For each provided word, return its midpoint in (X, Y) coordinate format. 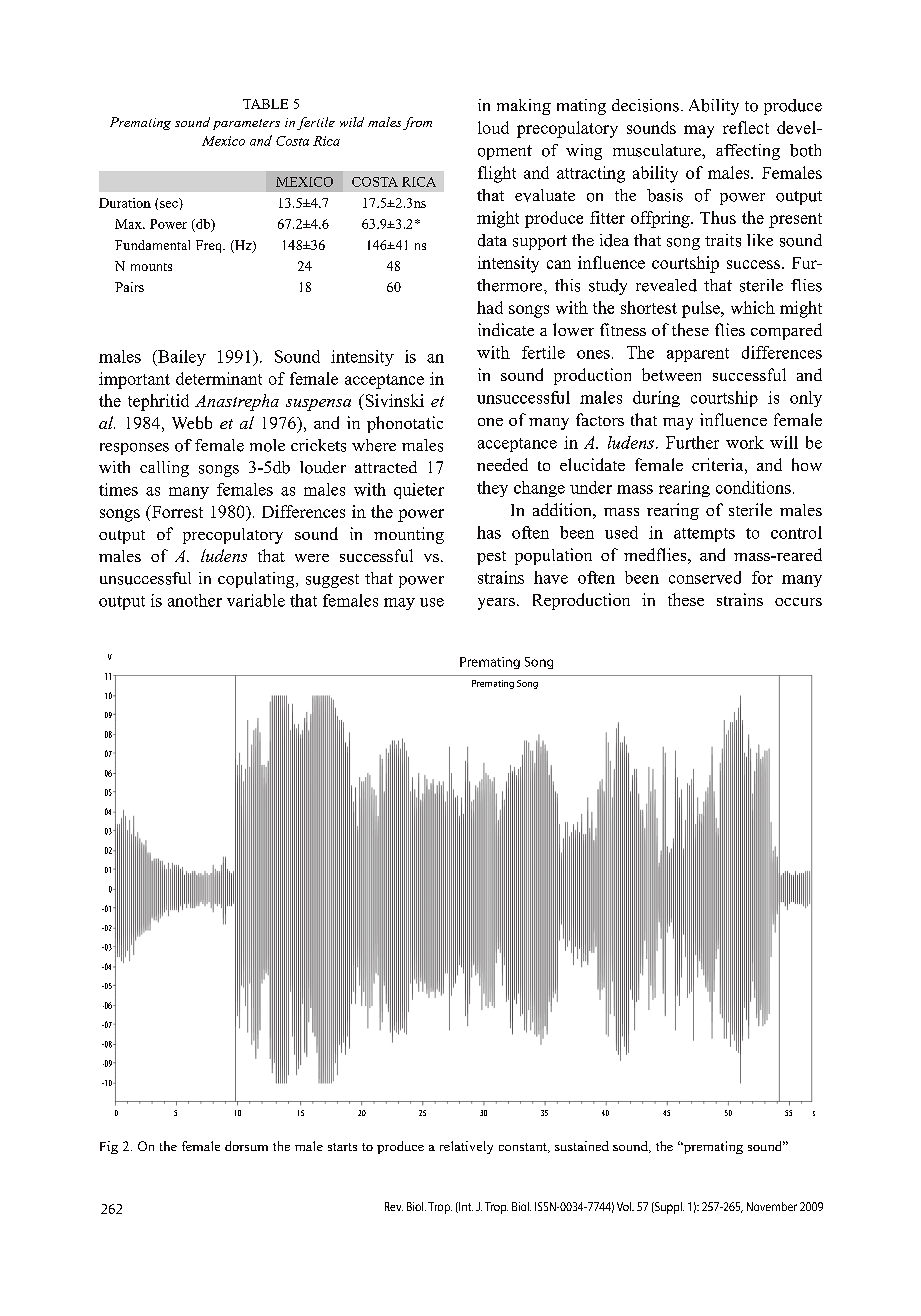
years (496, 604)
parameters (246, 124)
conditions (753, 487)
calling (164, 469)
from (417, 123)
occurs (798, 602)
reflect (746, 127)
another (195, 600)
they (492, 489)
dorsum (246, 1146)
